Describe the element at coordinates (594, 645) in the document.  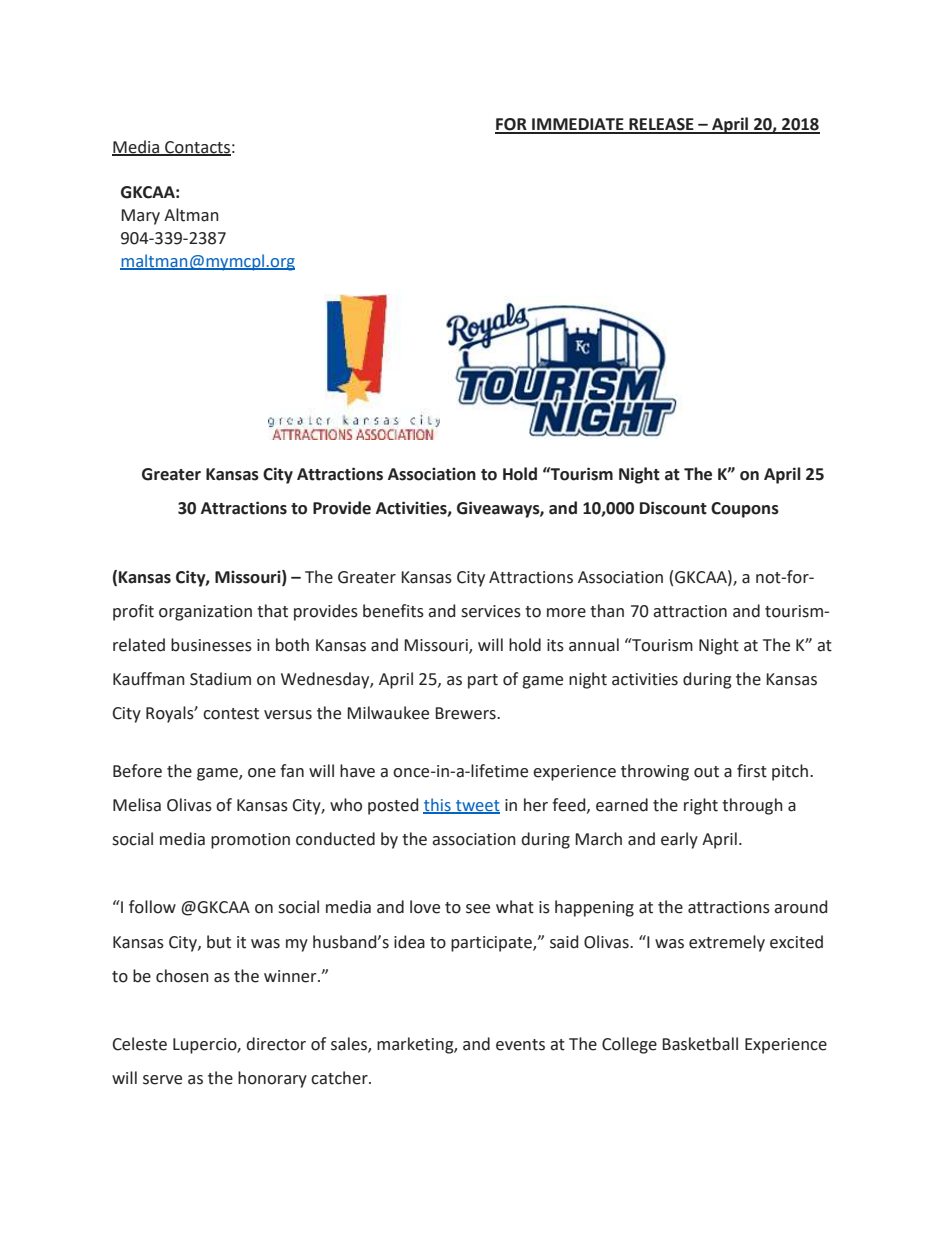
I see `annual` at that location.
